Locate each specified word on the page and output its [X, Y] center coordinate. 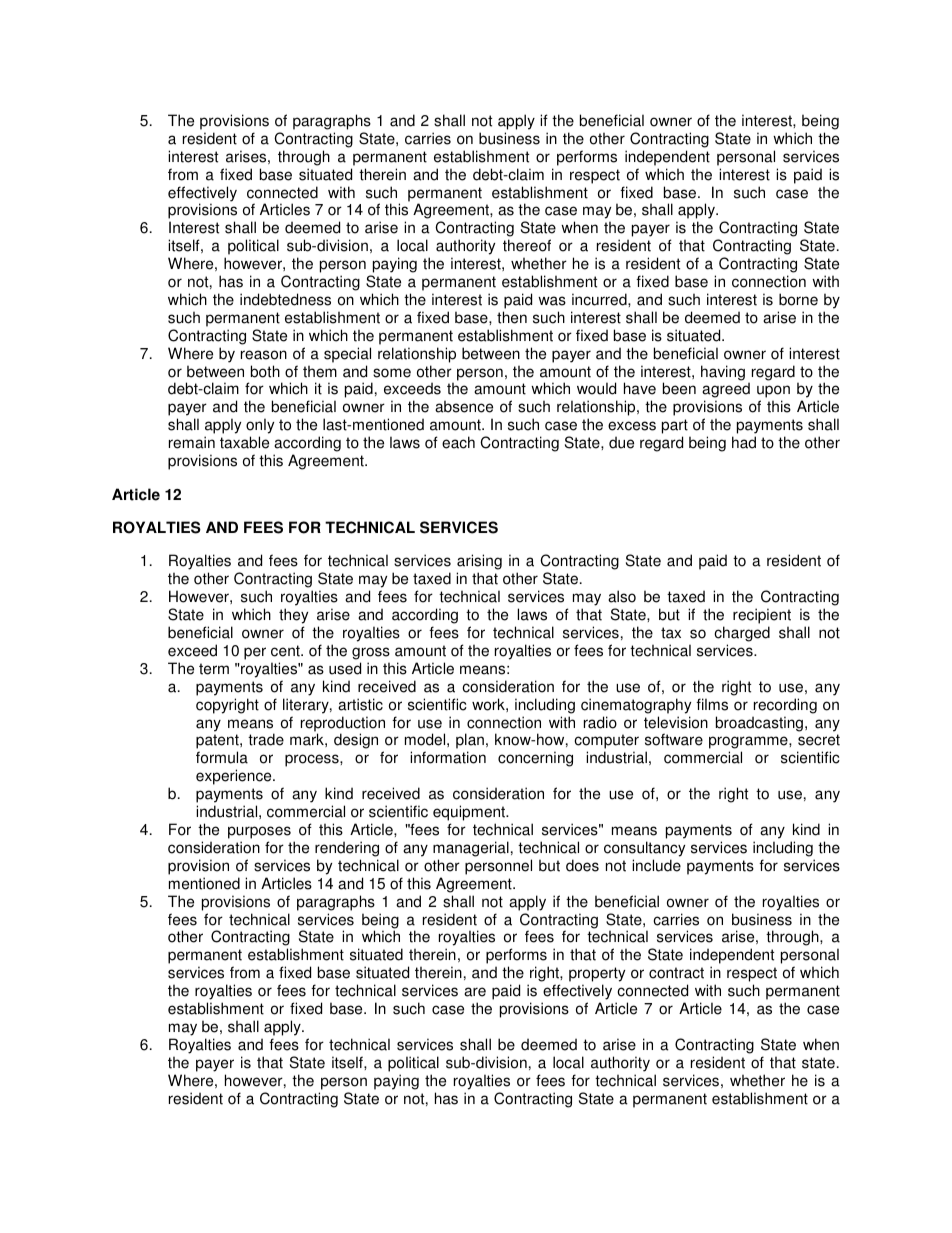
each [458, 442]
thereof [527, 245]
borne [798, 299]
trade [266, 739]
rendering [347, 849]
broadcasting [759, 724]
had [744, 442]
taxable [244, 442]
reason [264, 355]
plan [470, 742]
